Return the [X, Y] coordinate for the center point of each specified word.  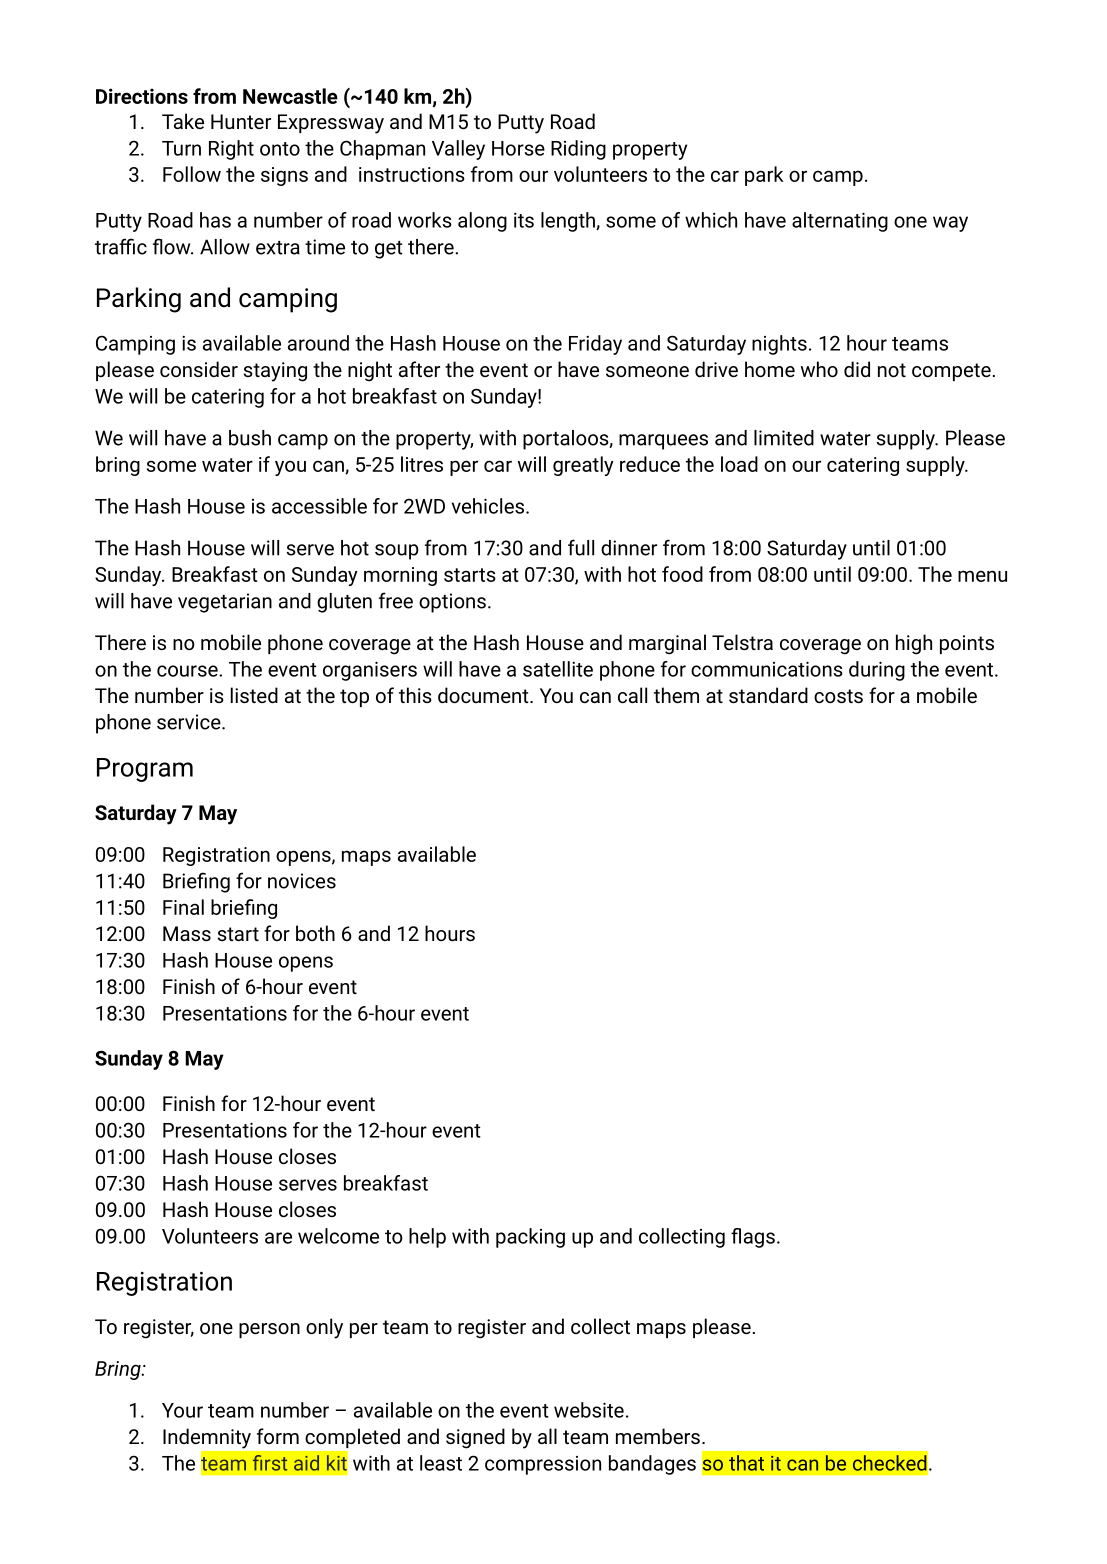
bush [250, 438]
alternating [840, 222]
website [589, 1410]
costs [838, 696]
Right [231, 150]
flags [753, 1238]
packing [530, 1238]
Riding [578, 150]
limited [784, 438]
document [484, 695]
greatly [583, 466]
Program [145, 770]
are [278, 1238]
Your [182, 1410]
